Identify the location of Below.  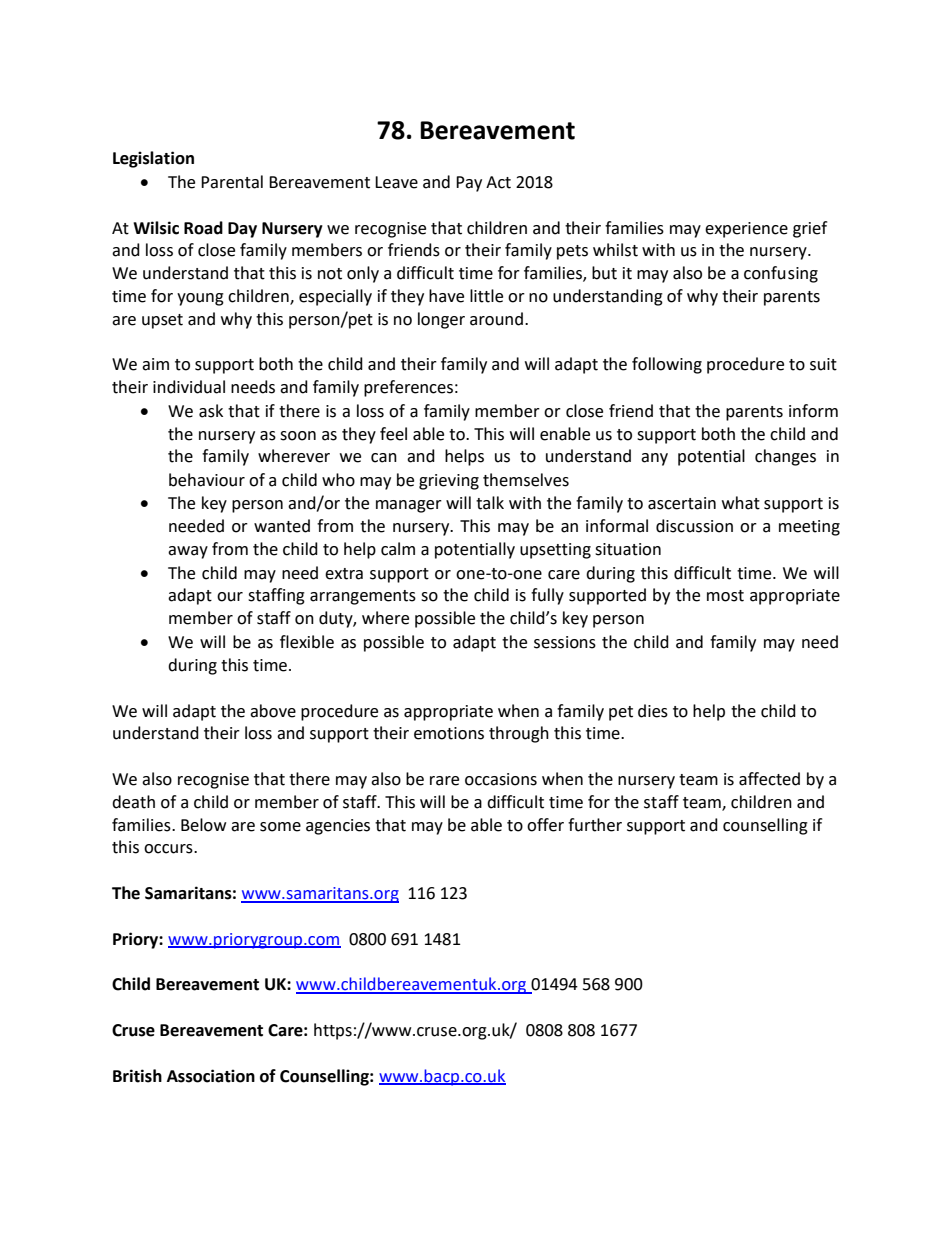
(203, 825).
